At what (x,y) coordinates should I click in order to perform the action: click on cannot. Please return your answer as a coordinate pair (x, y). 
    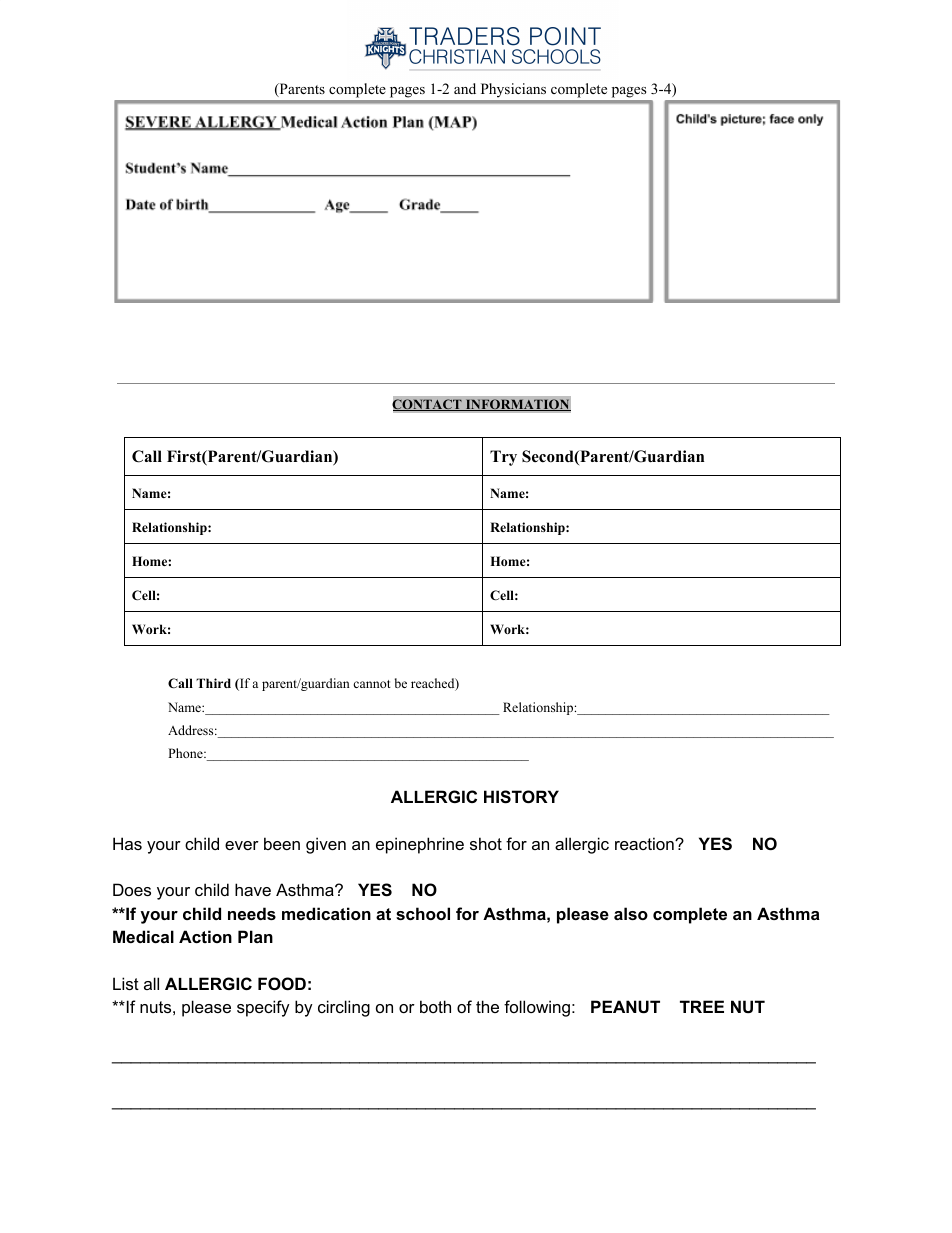
    Looking at the image, I should click on (372, 684).
